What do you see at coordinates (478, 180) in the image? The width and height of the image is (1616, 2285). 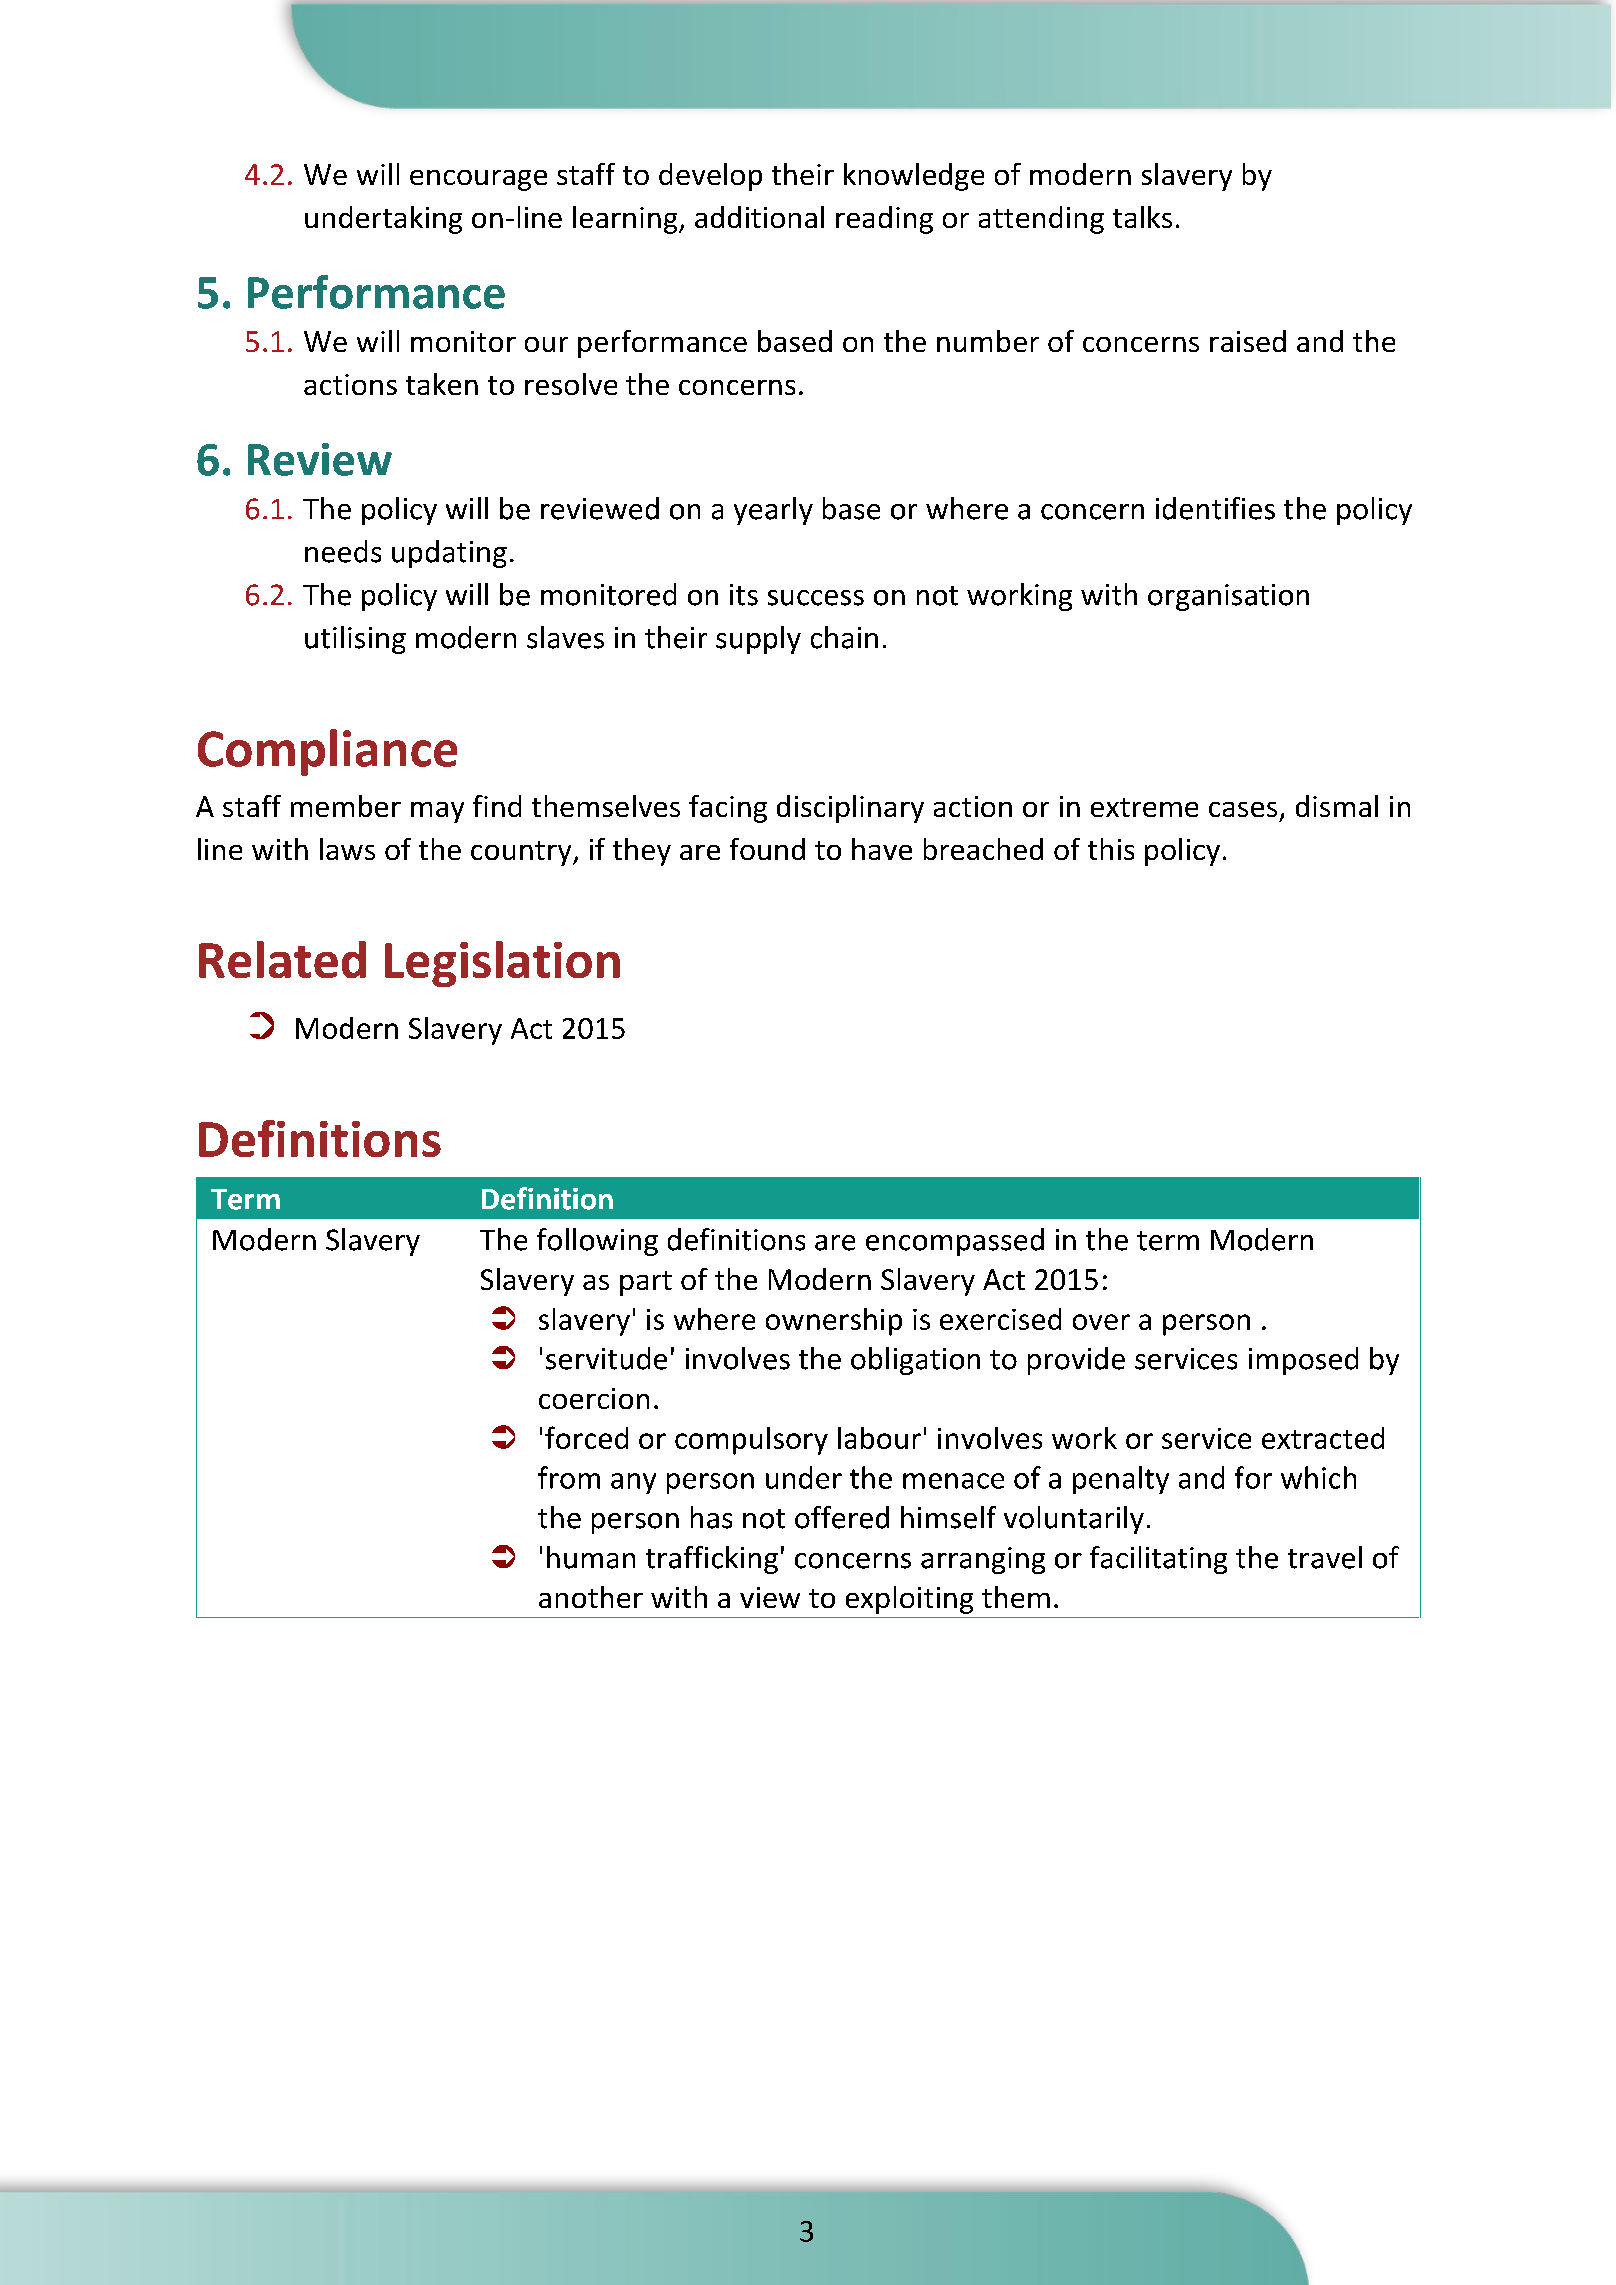 I see `encourage` at bounding box center [478, 180].
